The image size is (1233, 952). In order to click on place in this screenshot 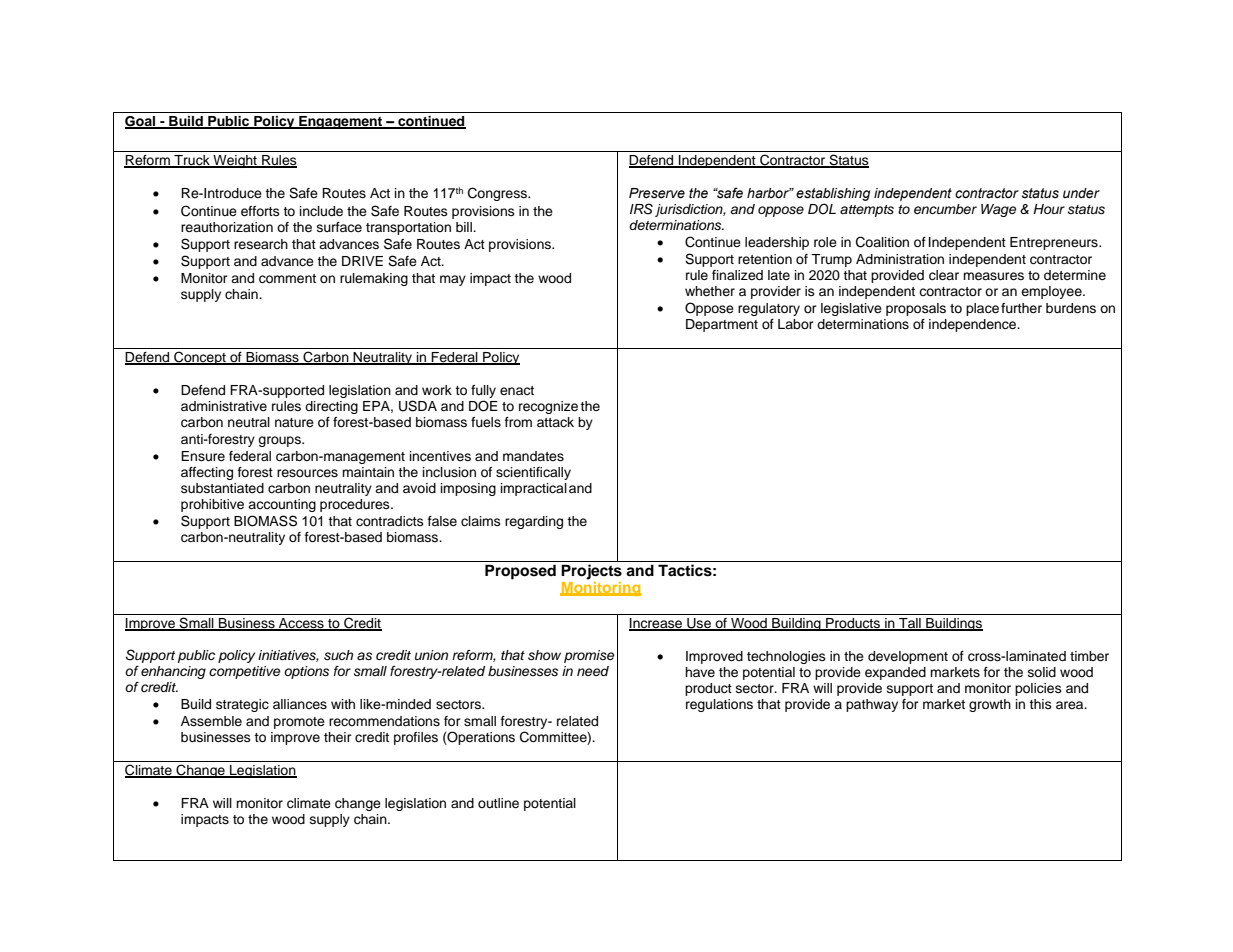, I will do `click(982, 309)`.
